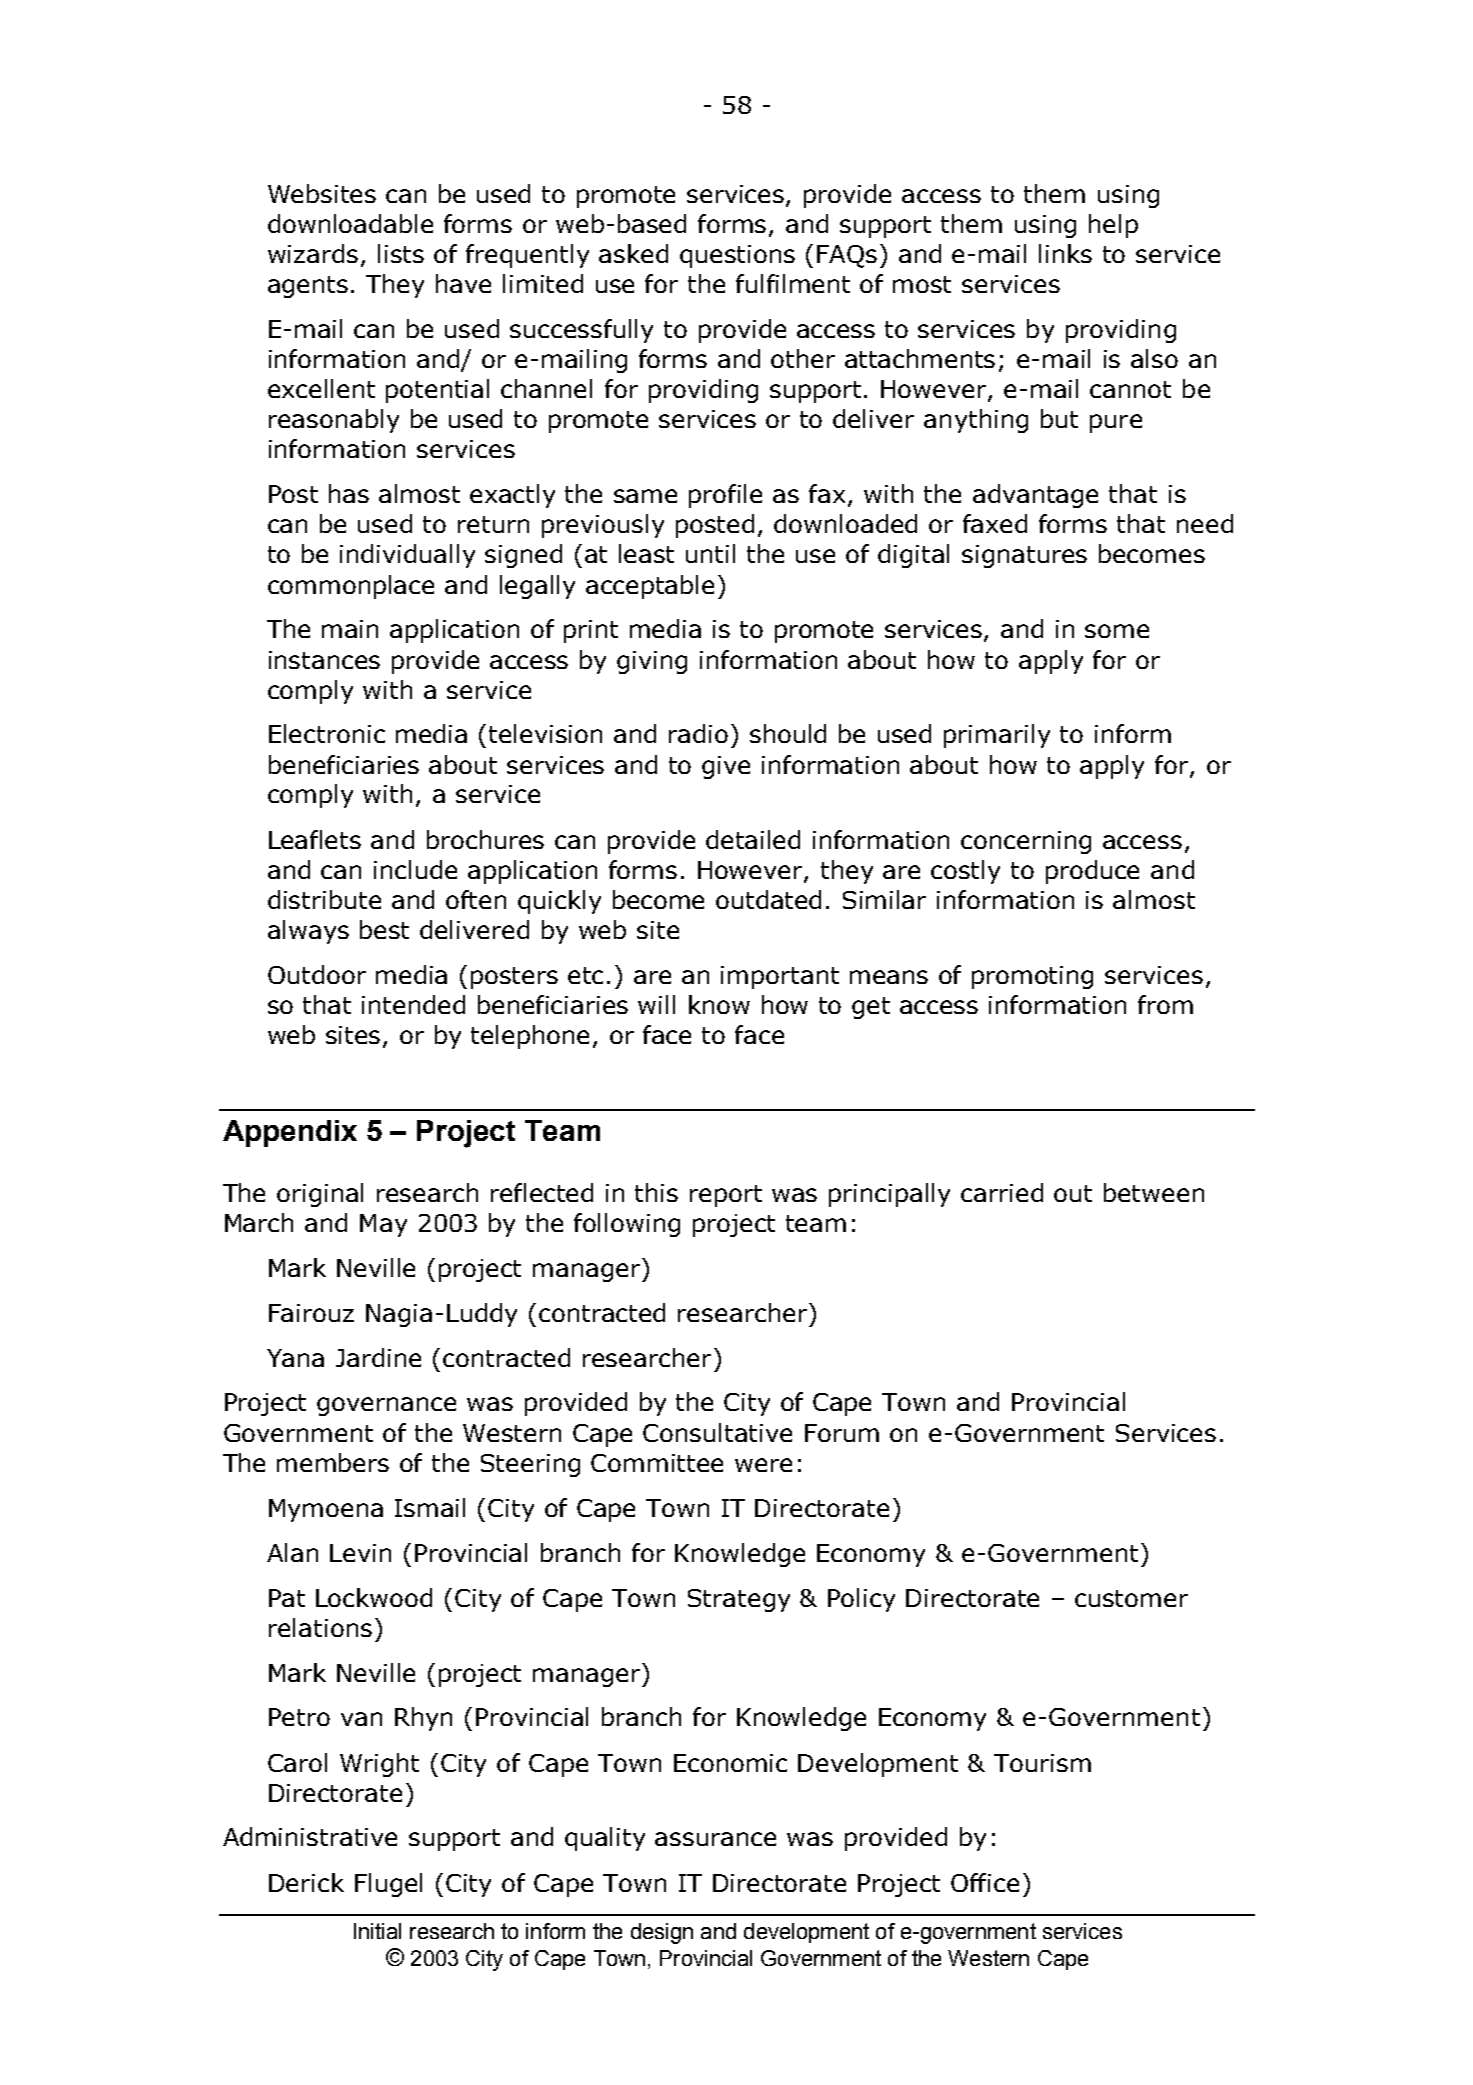 The image size is (1473, 2085). Describe the element at coordinates (656, 1004) in the document. I see `will` at that location.
